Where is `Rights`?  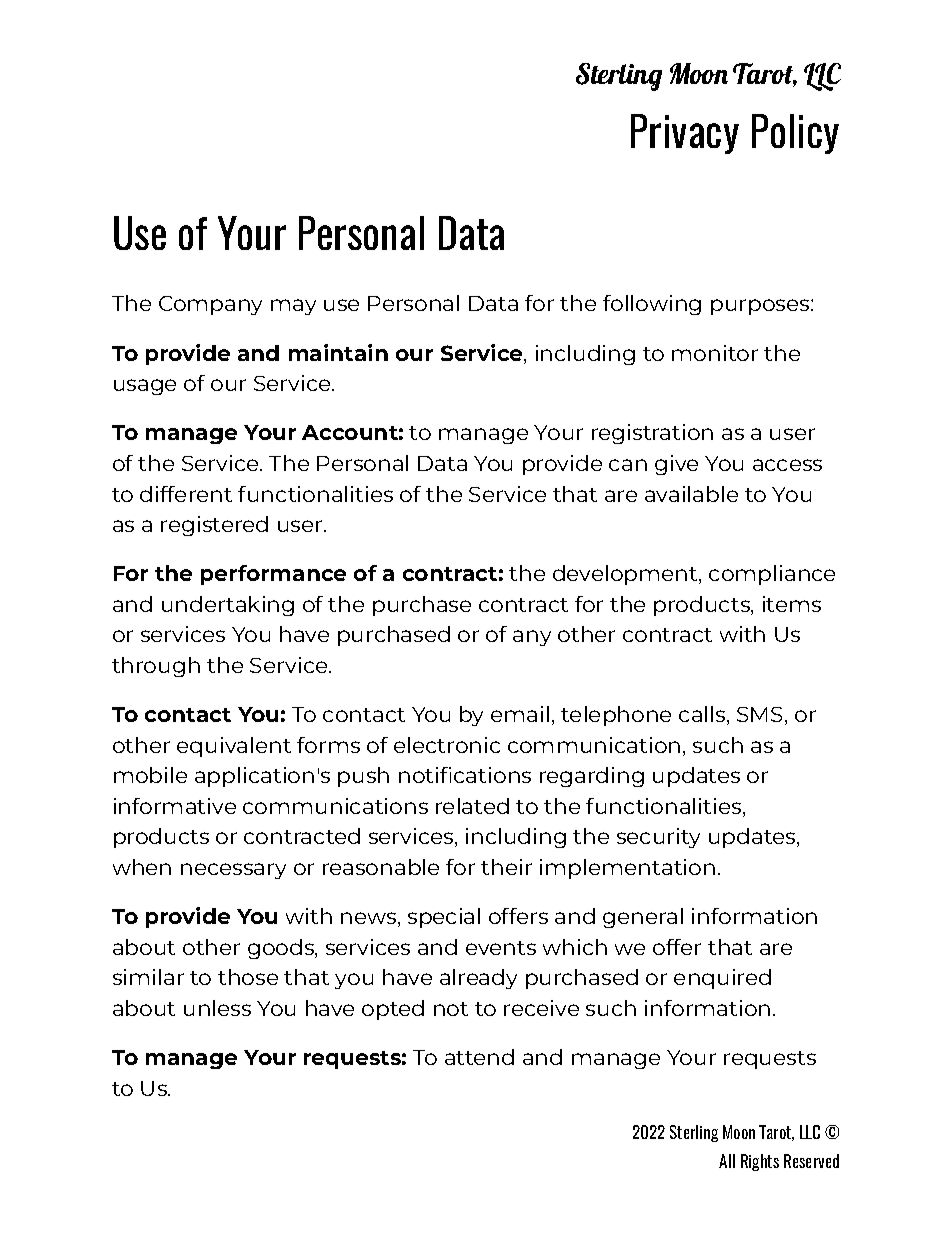
Rights is located at coordinates (760, 1162).
